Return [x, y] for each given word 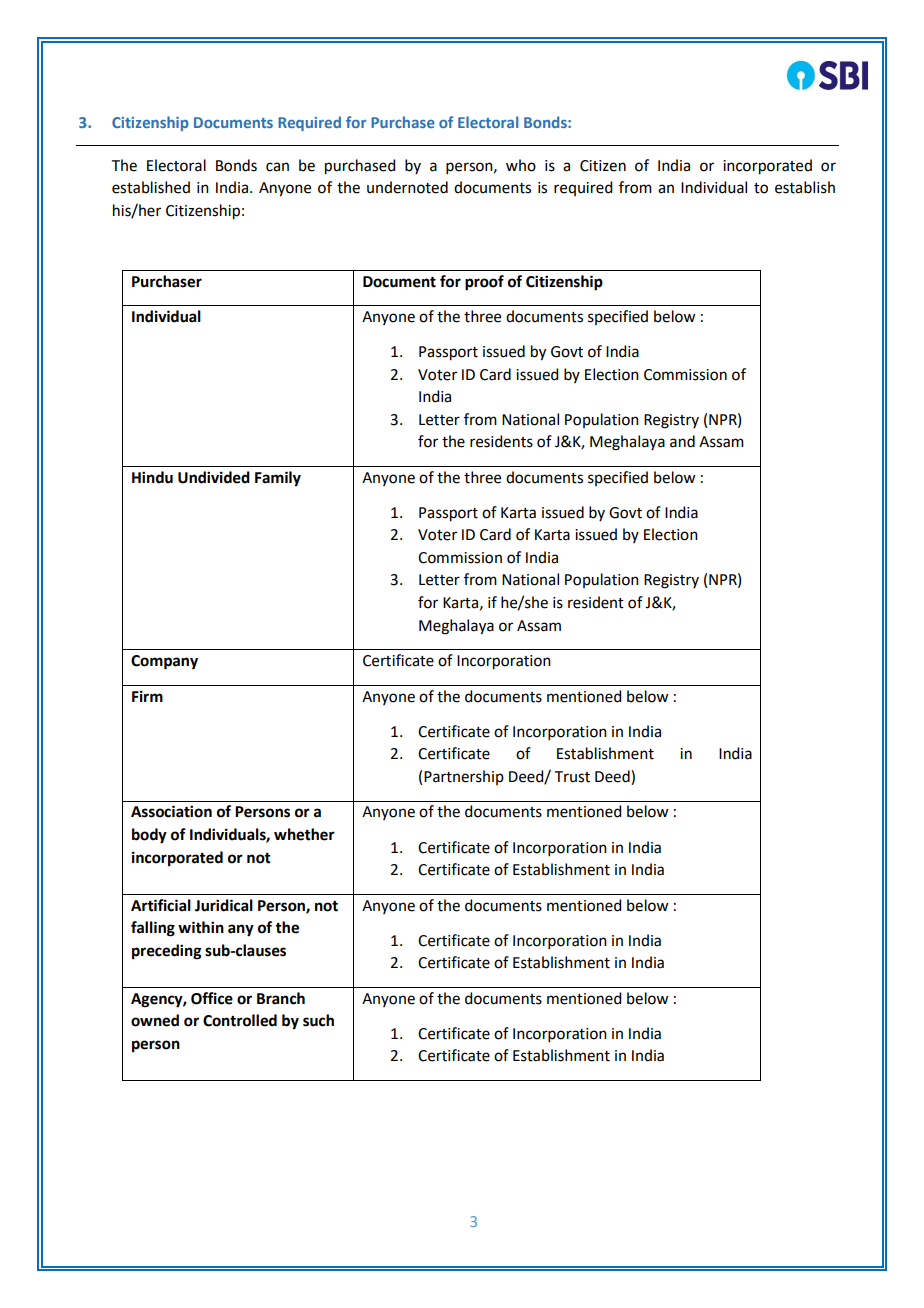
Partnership [464, 777]
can [277, 167]
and [682, 441]
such [318, 1020]
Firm [147, 696]
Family [278, 479]
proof [484, 283]
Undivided [214, 477]
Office [212, 998]
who [521, 165]
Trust [572, 777]
